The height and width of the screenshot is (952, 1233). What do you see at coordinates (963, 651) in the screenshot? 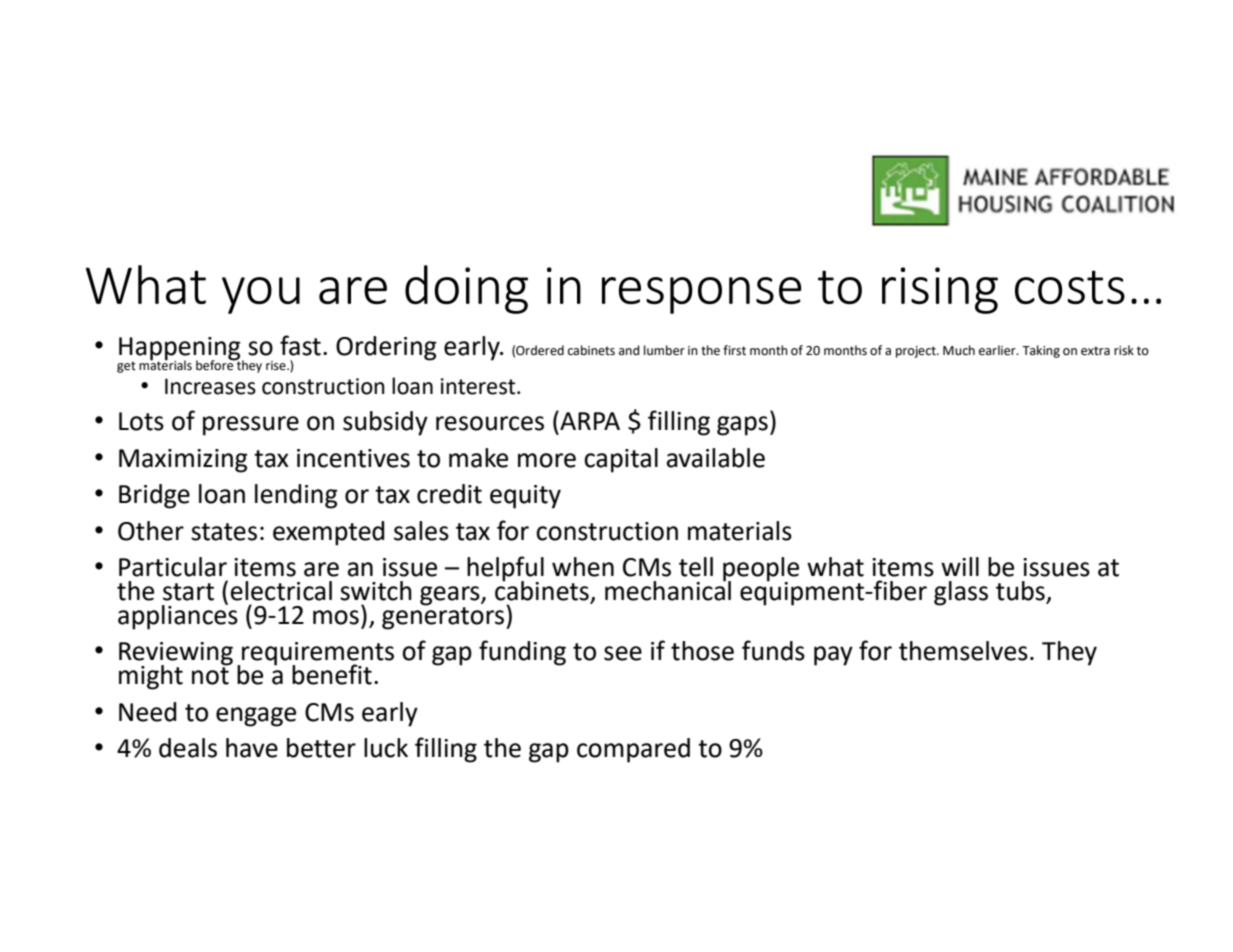
I see `themselves` at bounding box center [963, 651].
